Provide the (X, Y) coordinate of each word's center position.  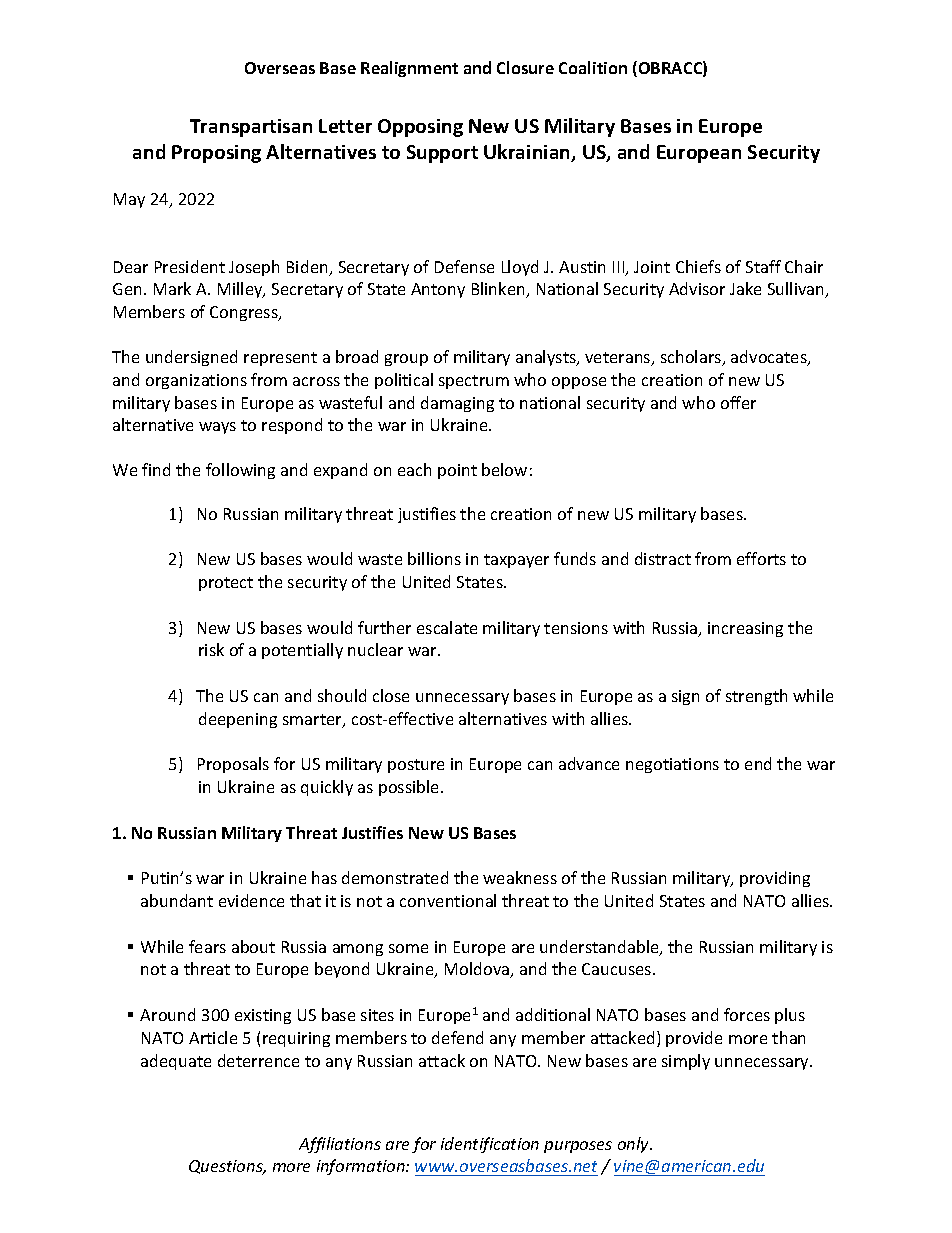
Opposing (420, 128)
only (635, 1145)
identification (490, 1145)
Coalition (593, 67)
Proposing (216, 154)
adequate (176, 1062)
